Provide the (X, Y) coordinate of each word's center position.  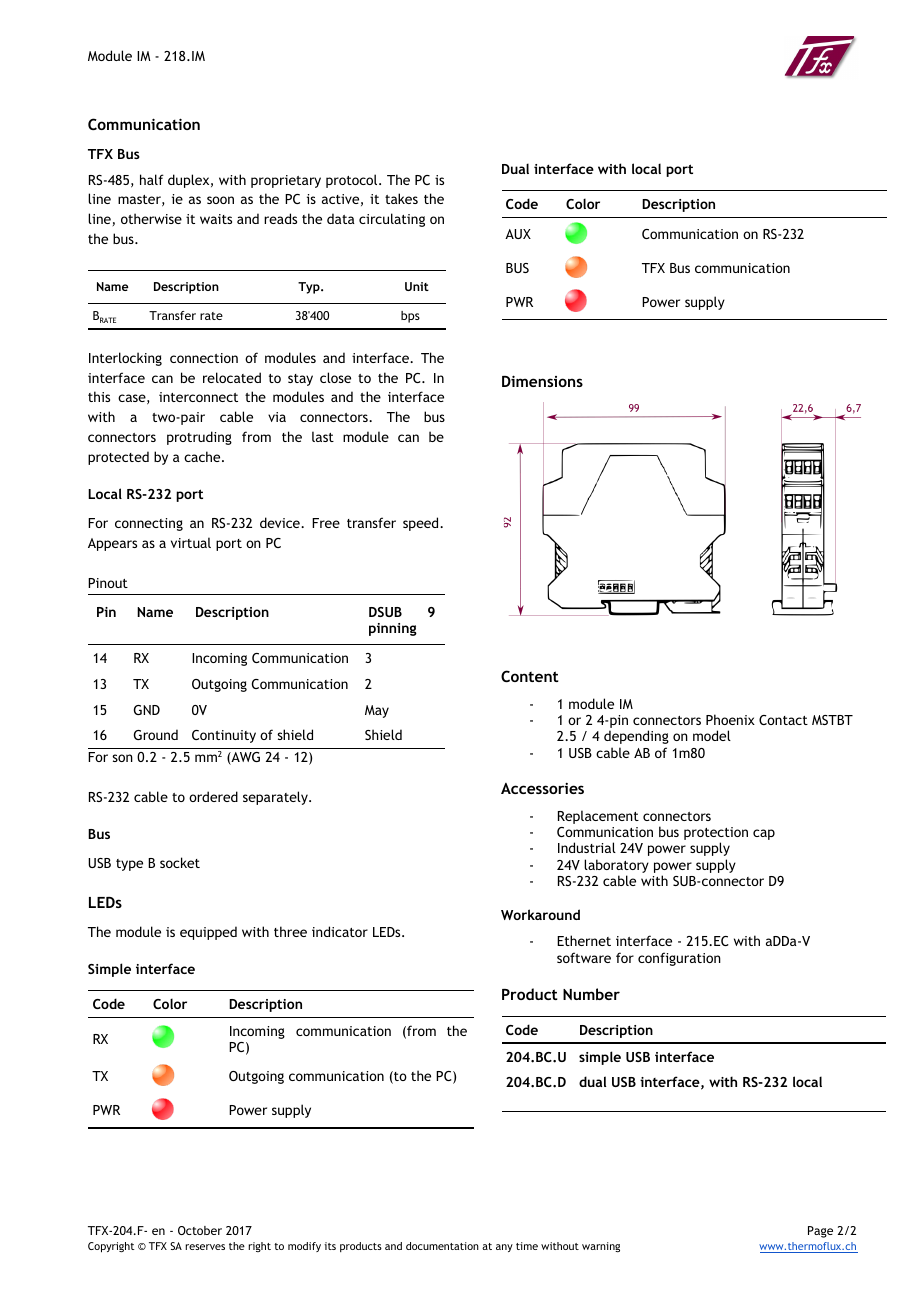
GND (147, 710)
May (377, 711)
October (200, 1230)
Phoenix (730, 719)
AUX (518, 234)
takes (401, 198)
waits (216, 219)
